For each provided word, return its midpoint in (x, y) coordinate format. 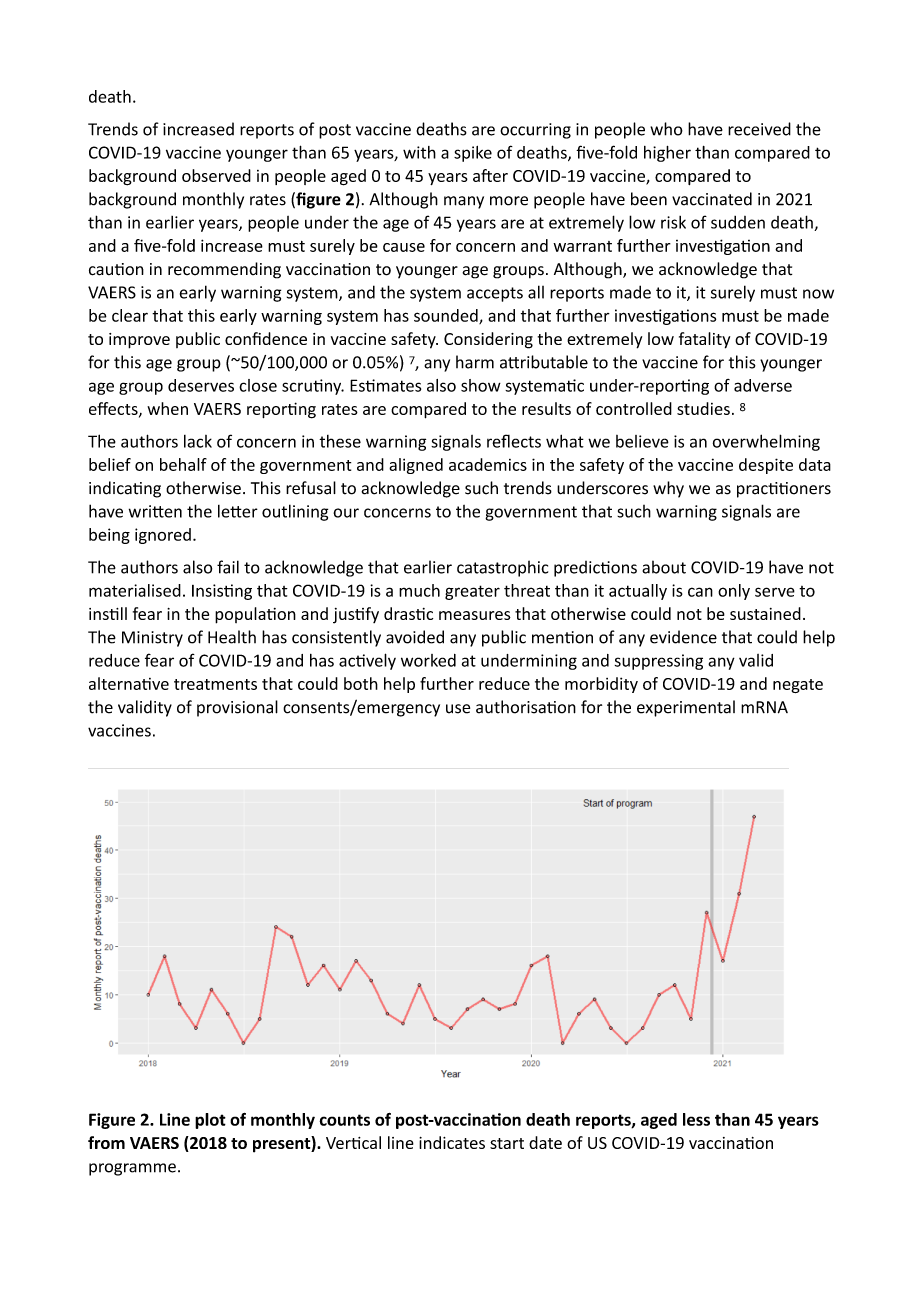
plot (210, 1121)
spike (473, 154)
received (759, 129)
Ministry (152, 639)
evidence (683, 637)
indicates (452, 1142)
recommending (224, 270)
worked (428, 660)
